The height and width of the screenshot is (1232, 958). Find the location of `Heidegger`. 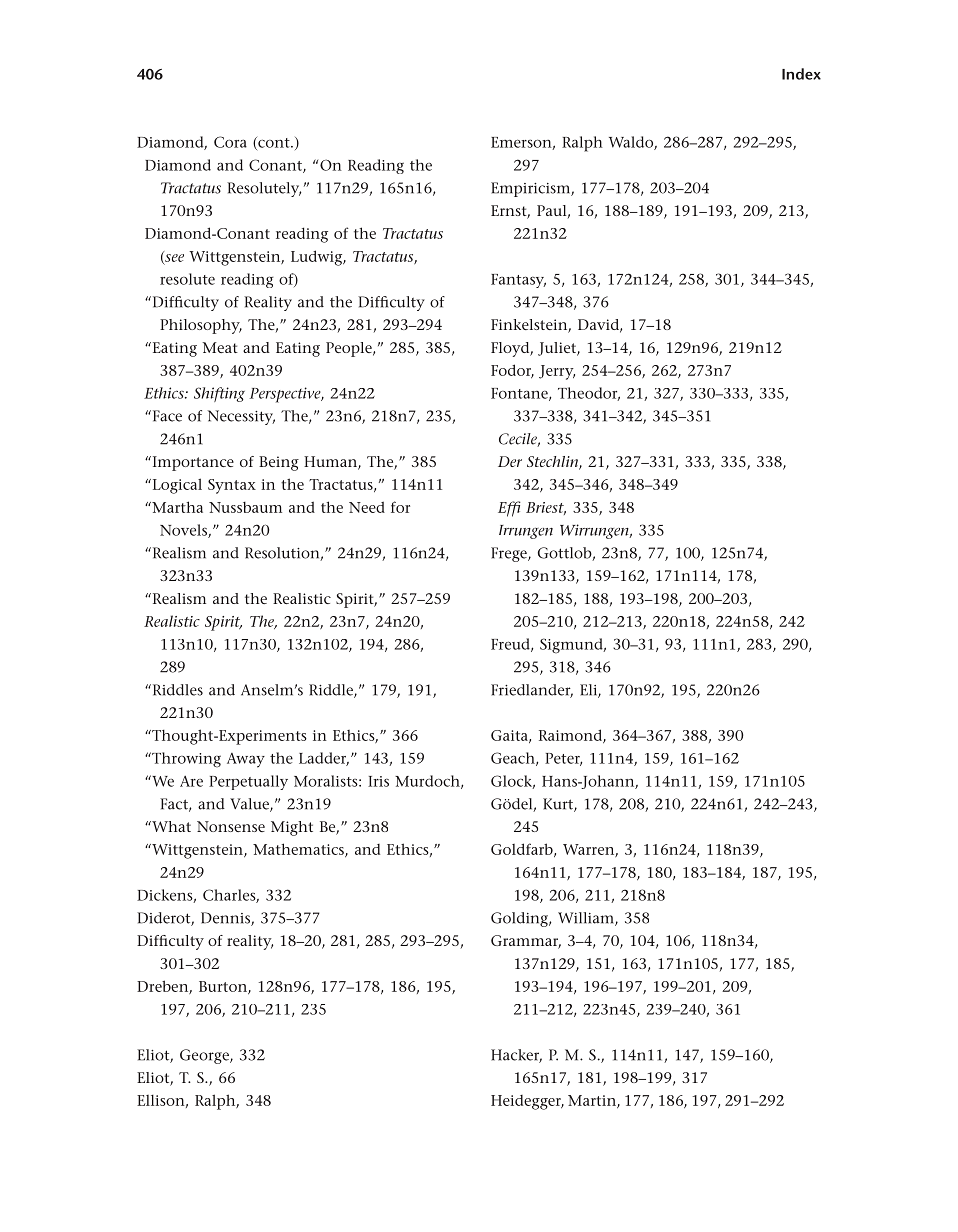

Heidegger is located at coordinates (527, 1102).
